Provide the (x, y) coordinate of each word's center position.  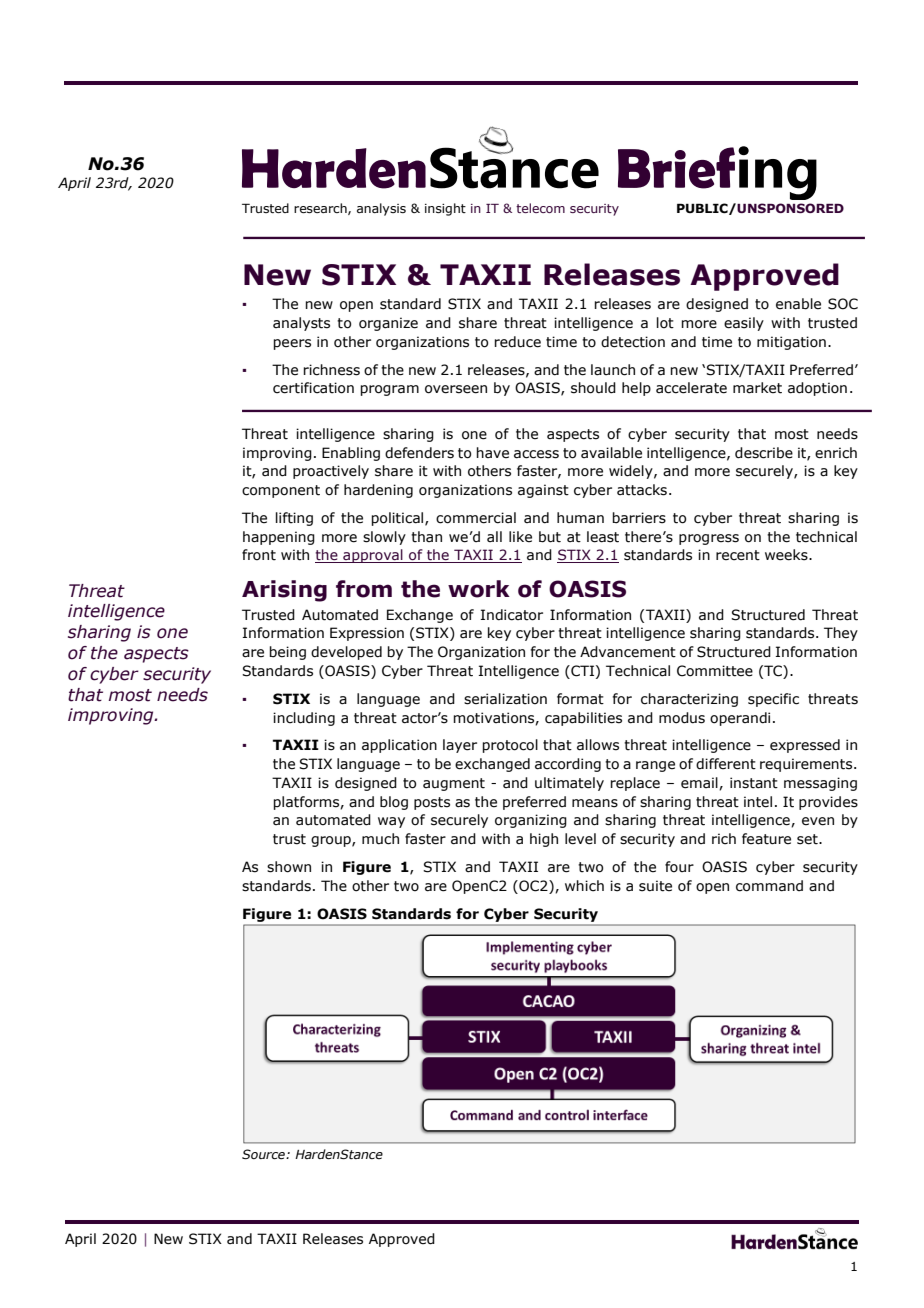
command (769, 886)
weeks (787, 555)
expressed (805, 746)
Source (264, 1154)
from (364, 589)
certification (313, 388)
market (757, 388)
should (593, 388)
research (321, 209)
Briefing (717, 173)
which (584, 886)
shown (289, 867)
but (550, 537)
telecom (540, 208)
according (568, 765)
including (304, 719)
